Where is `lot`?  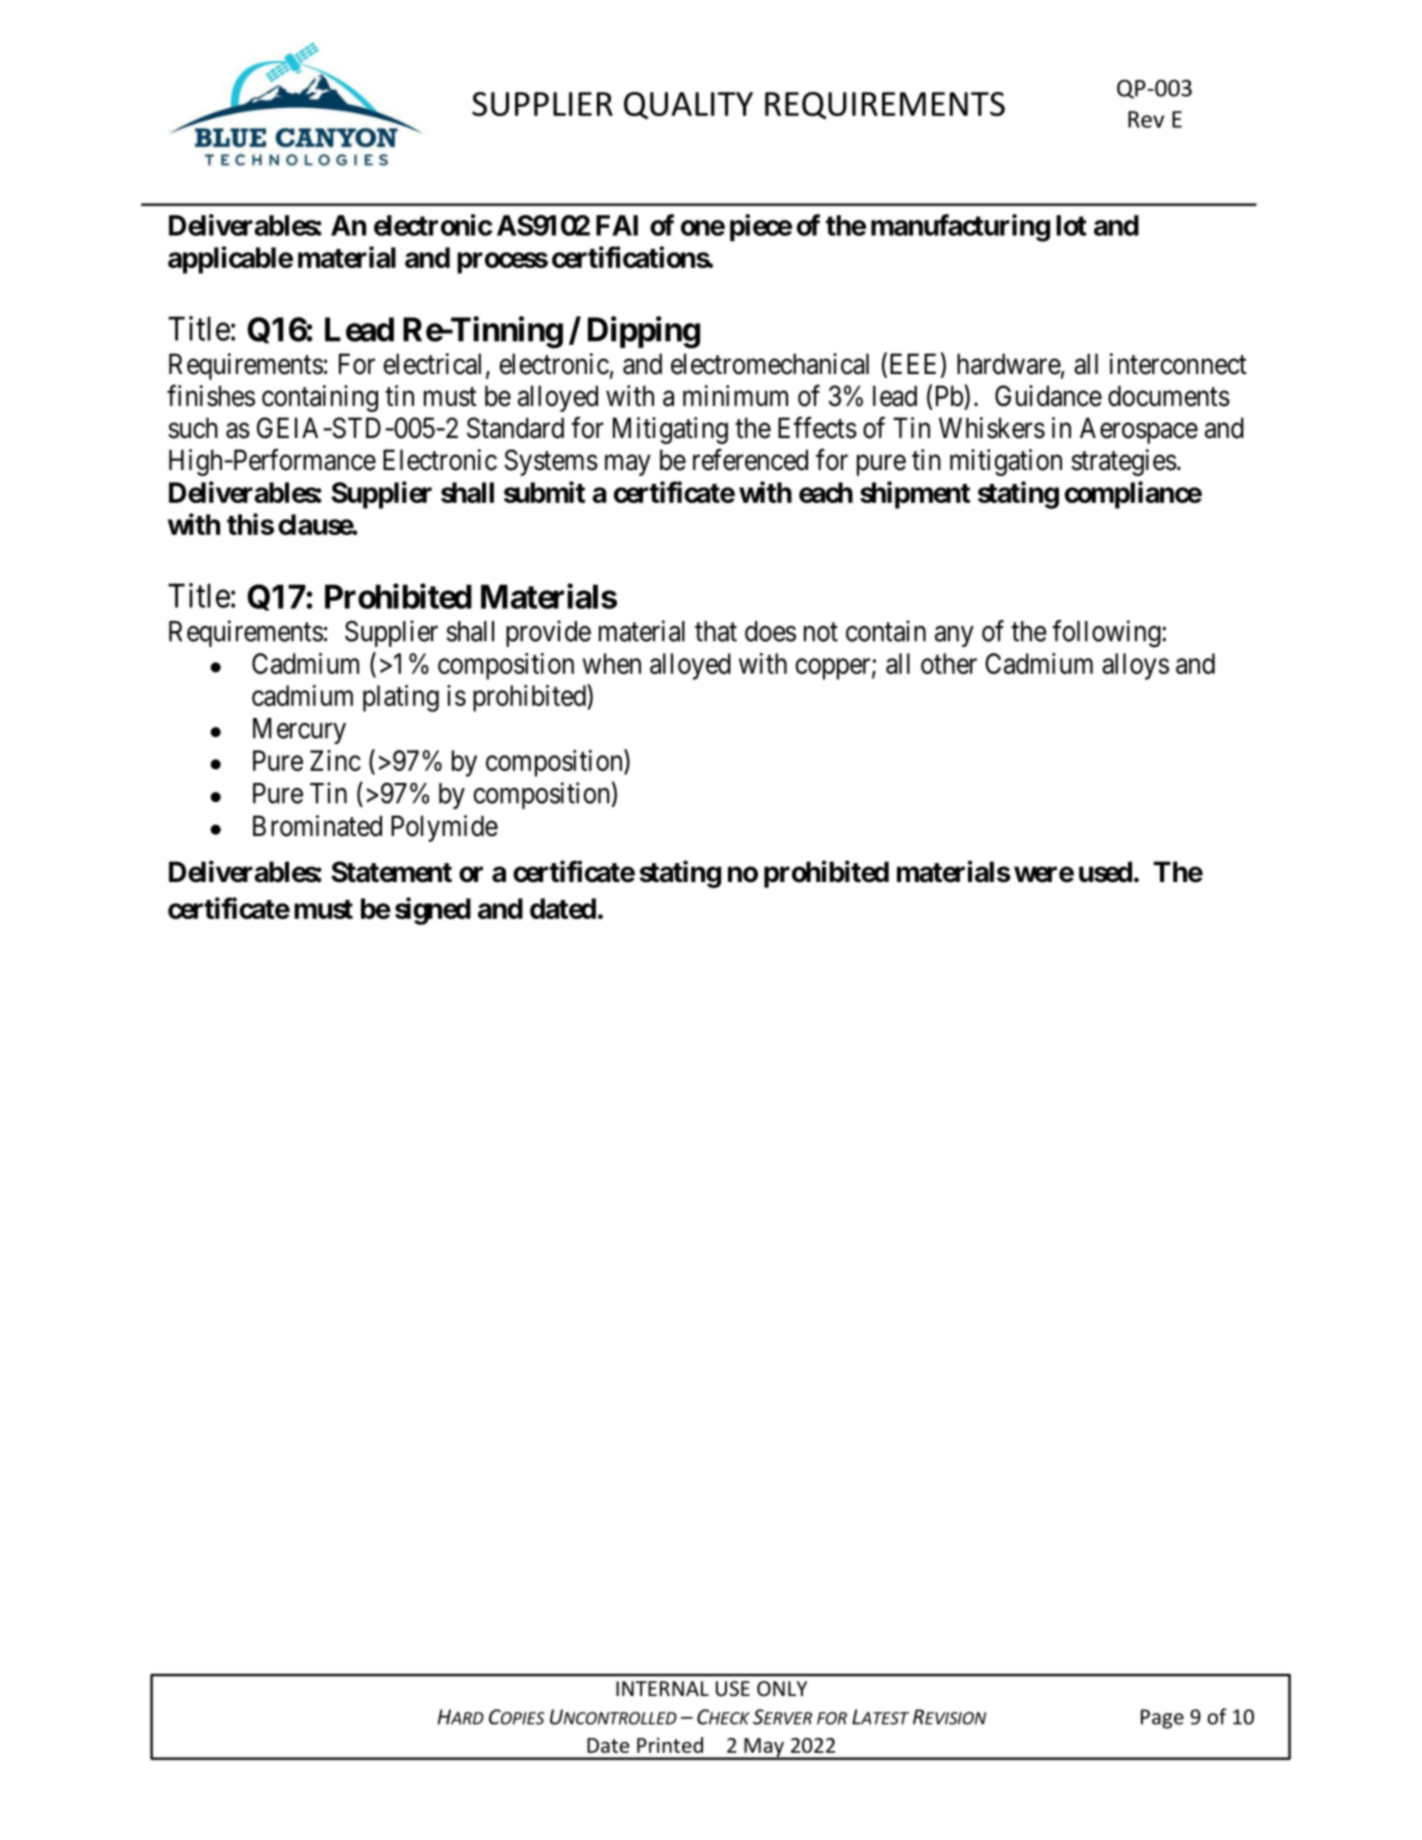 lot is located at coordinates (1071, 225).
